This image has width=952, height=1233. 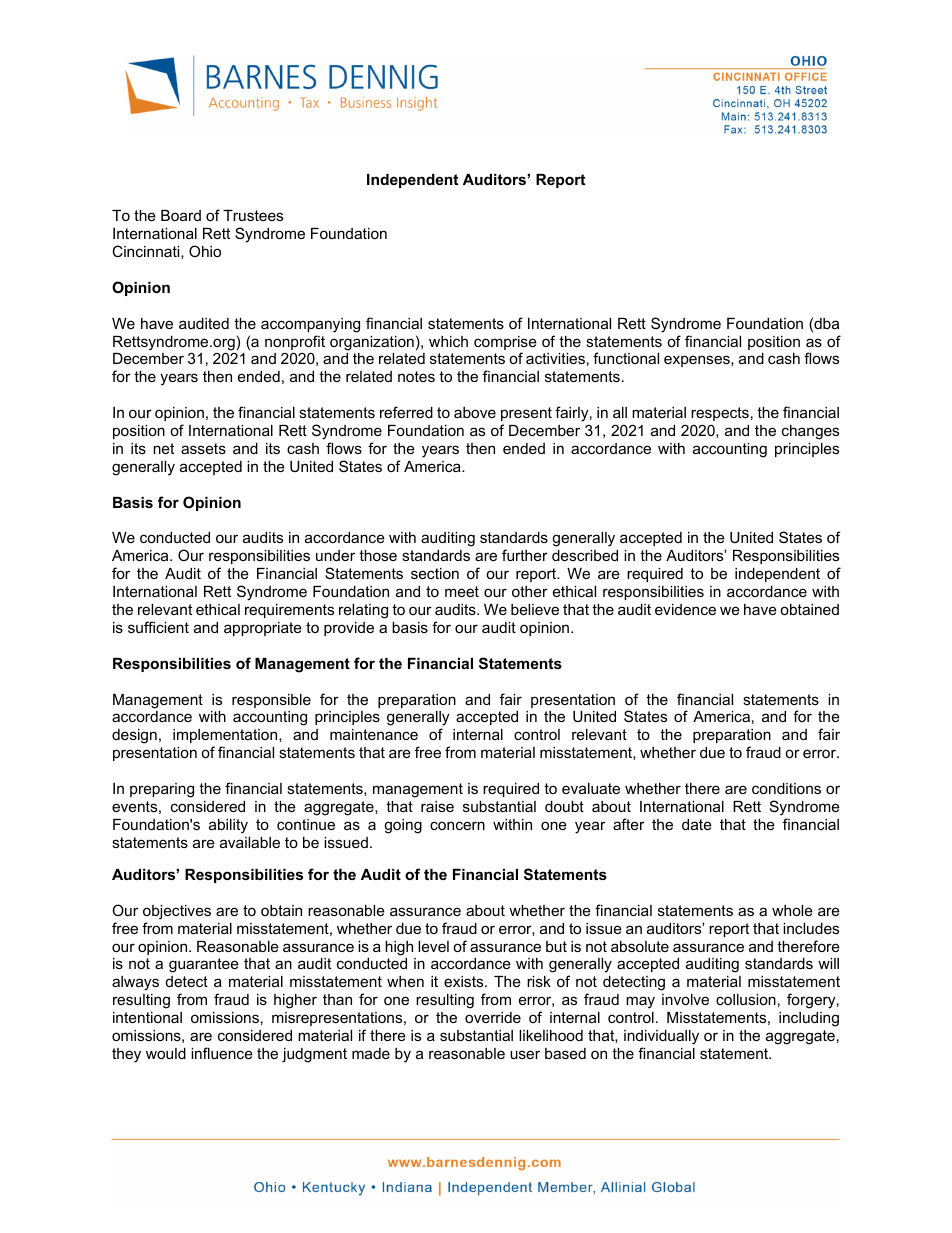 What do you see at coordinates (222, 1053) in the image?
I see `influence` at bounding box center [222, 1053].
